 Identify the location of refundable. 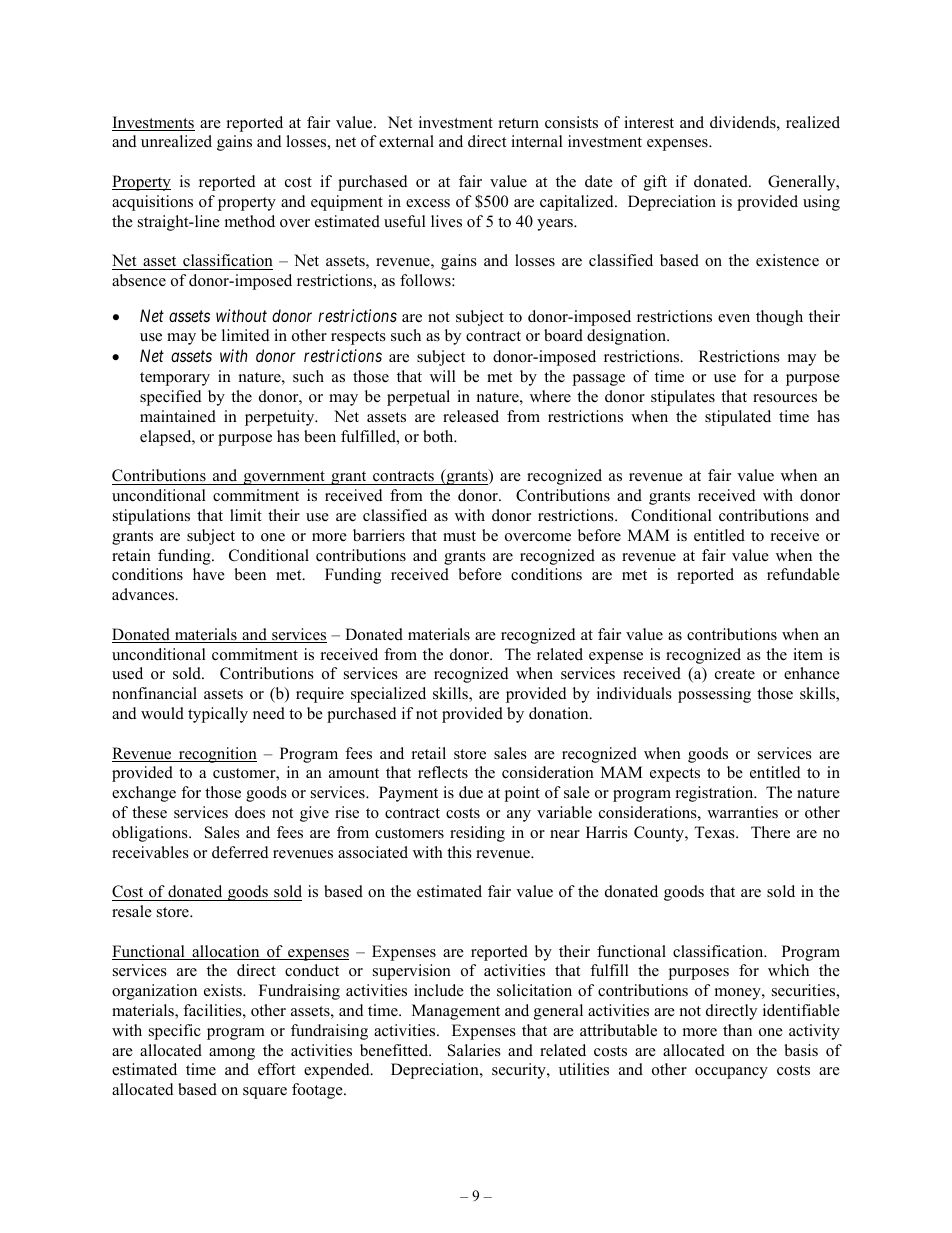
(803, 574).
